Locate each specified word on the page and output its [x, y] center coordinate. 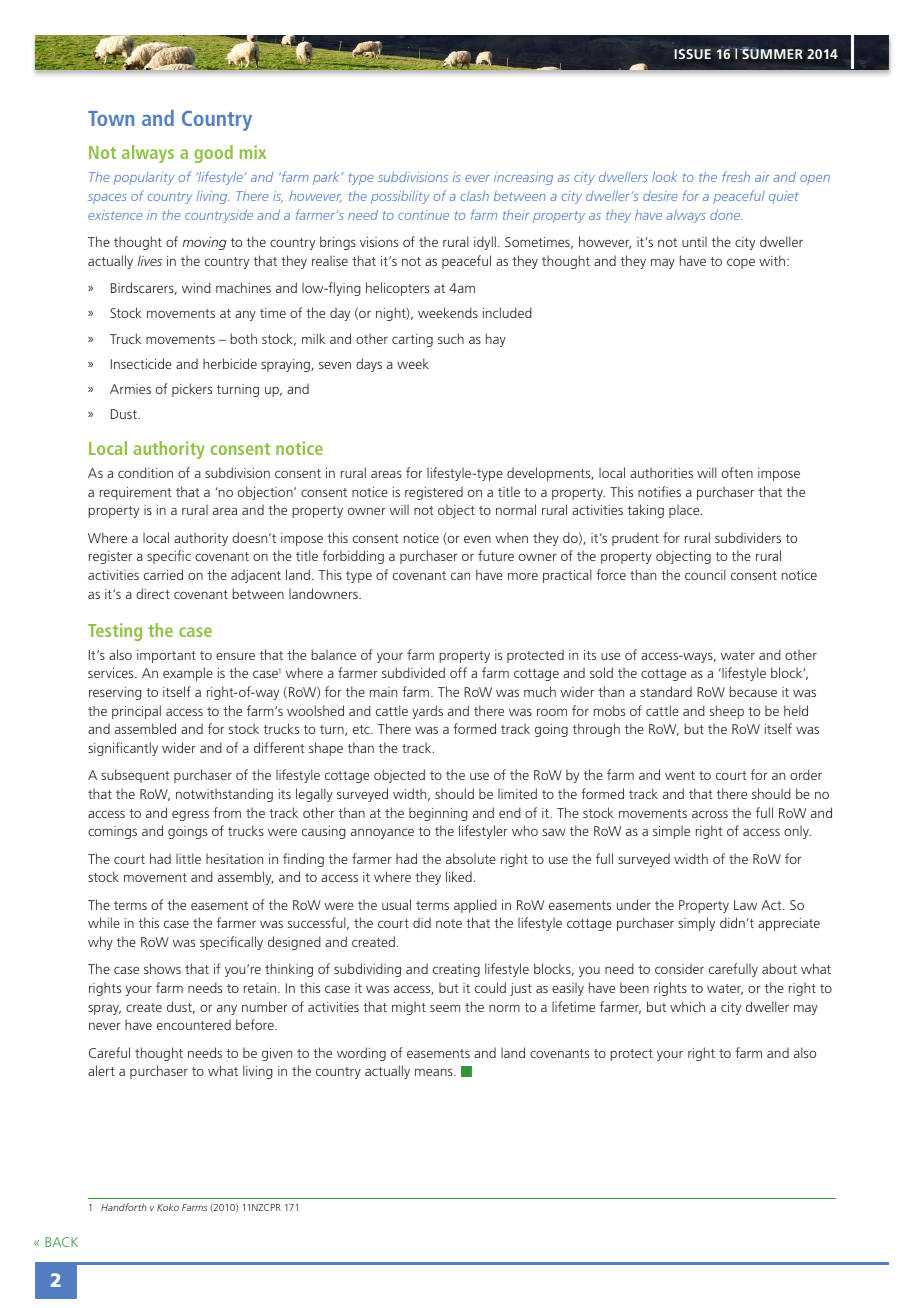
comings [112, 832]
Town [111, 118]
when [512, 537]
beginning [438, 814]
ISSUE [692, 53]
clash [475, 196]
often [737, 472]
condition [145, 472]
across [710, 814]
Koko [168, 1207]
